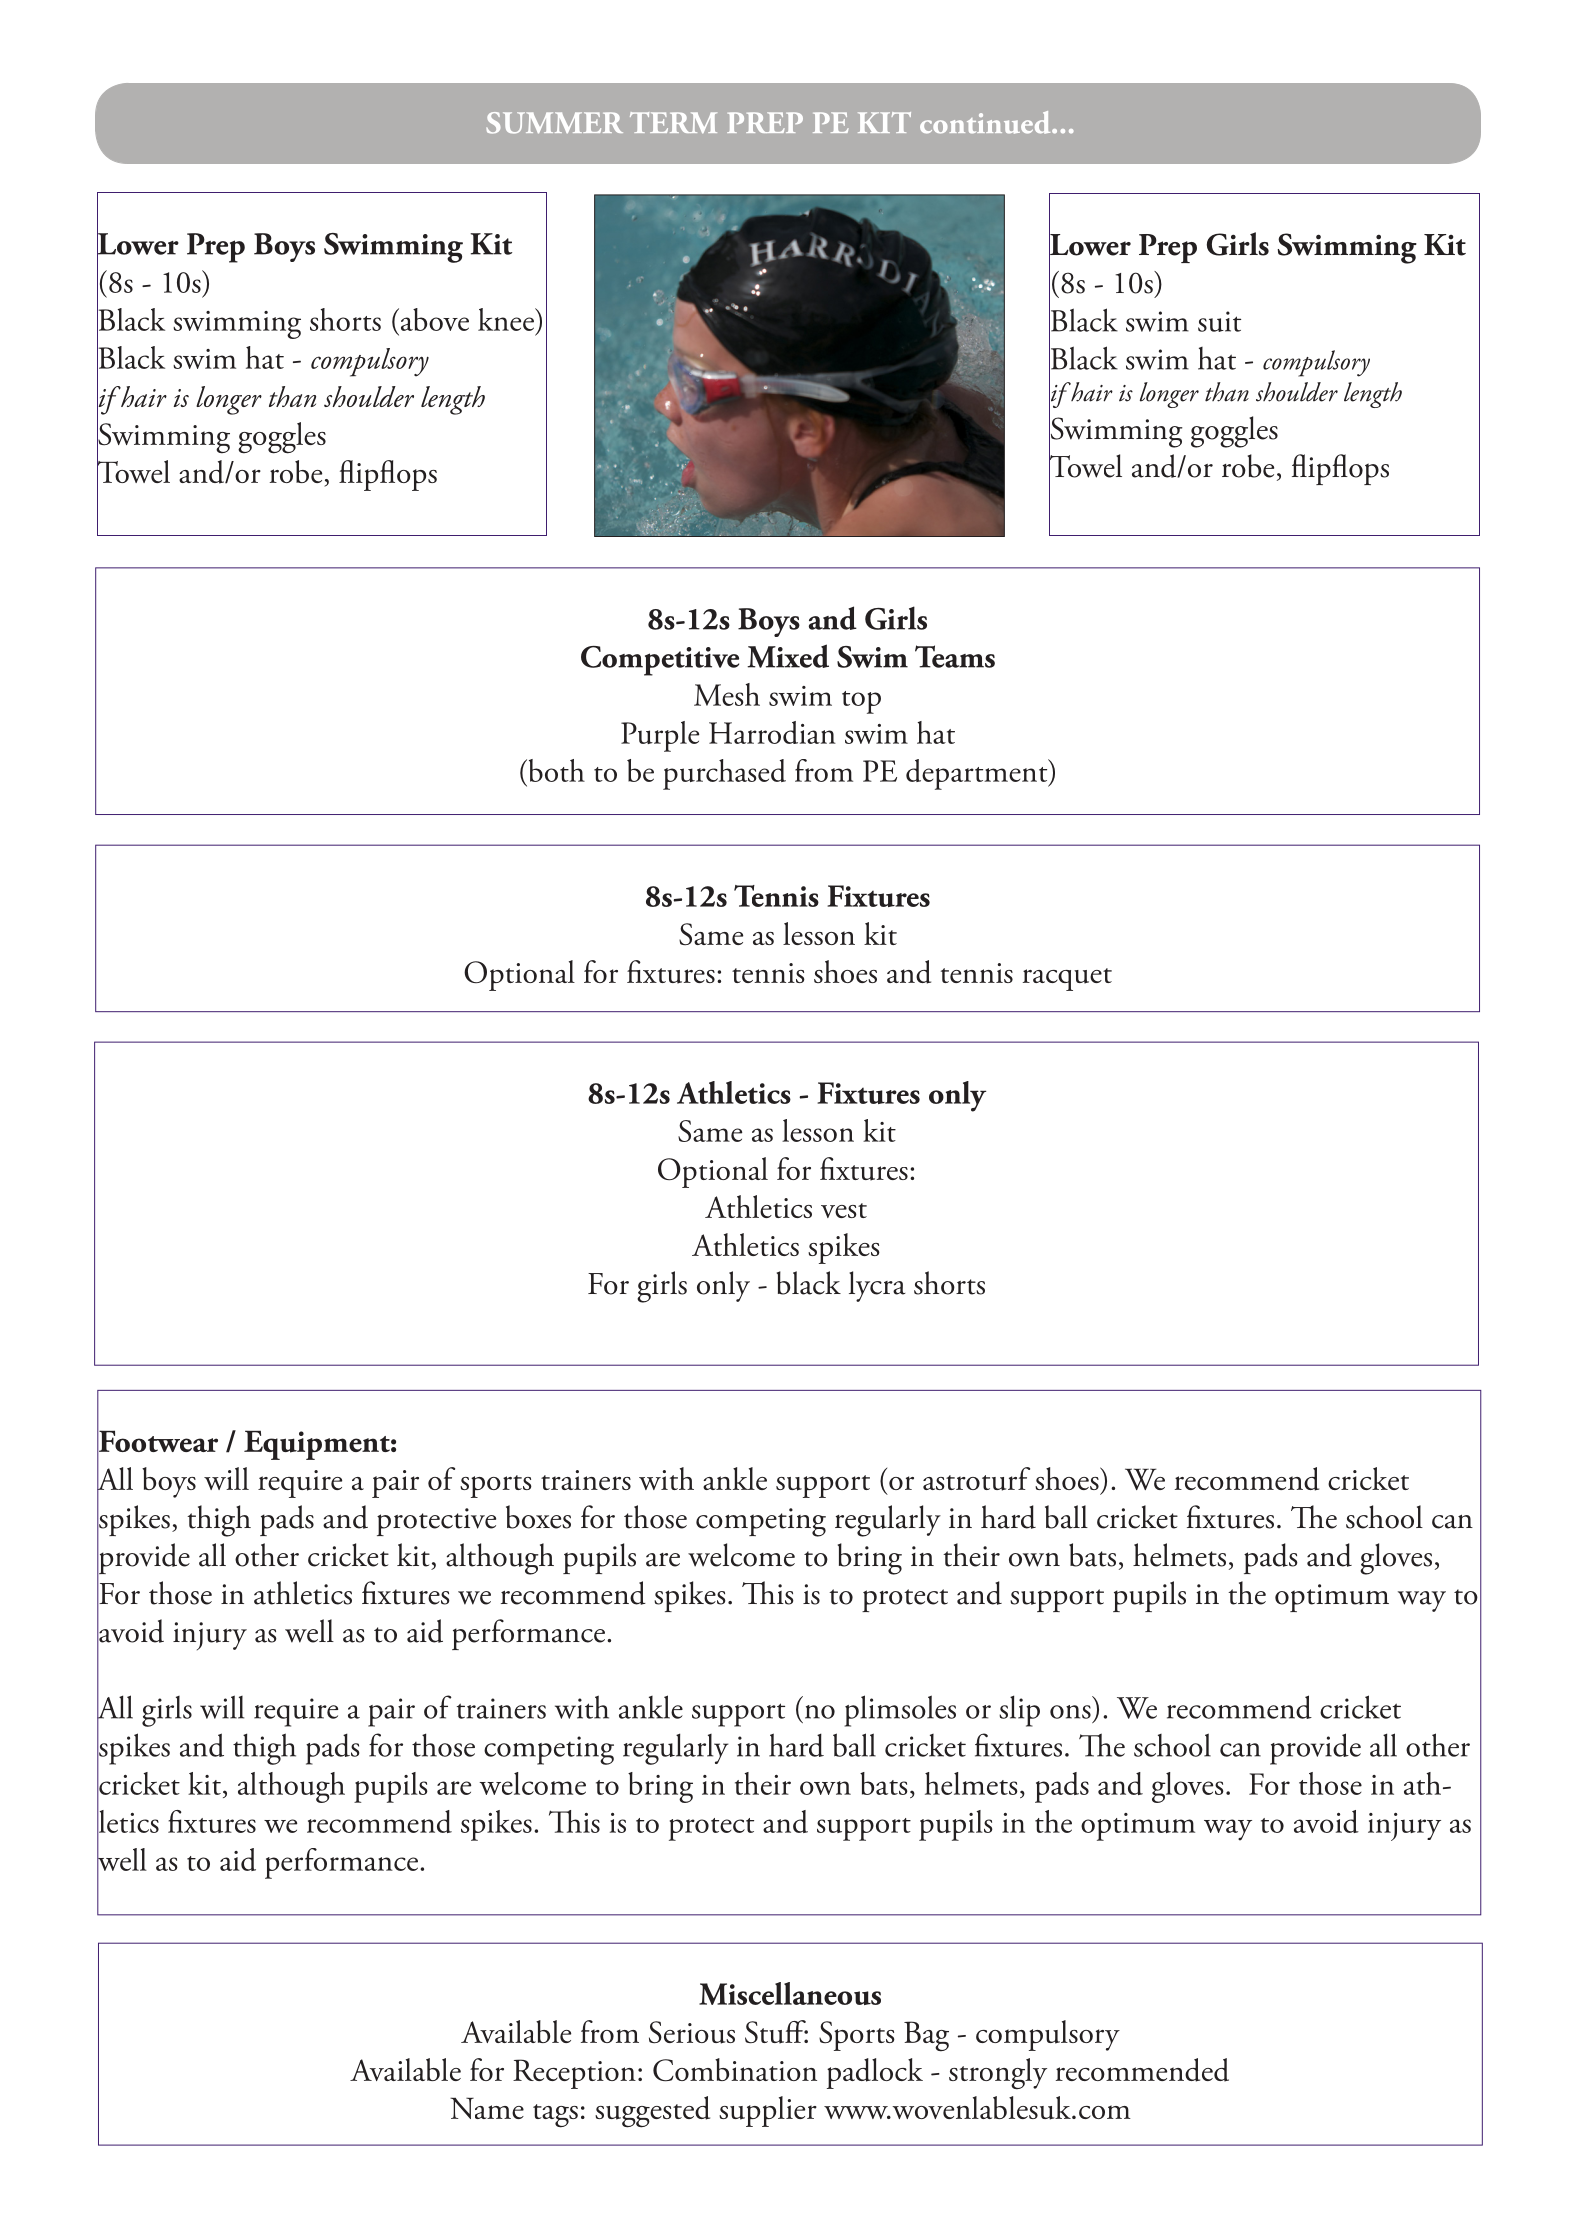 This screenshot has height=2226, width=1574. Describe the element at coordinates (986, 122) in the screenshot. I see `continued` at that location.
